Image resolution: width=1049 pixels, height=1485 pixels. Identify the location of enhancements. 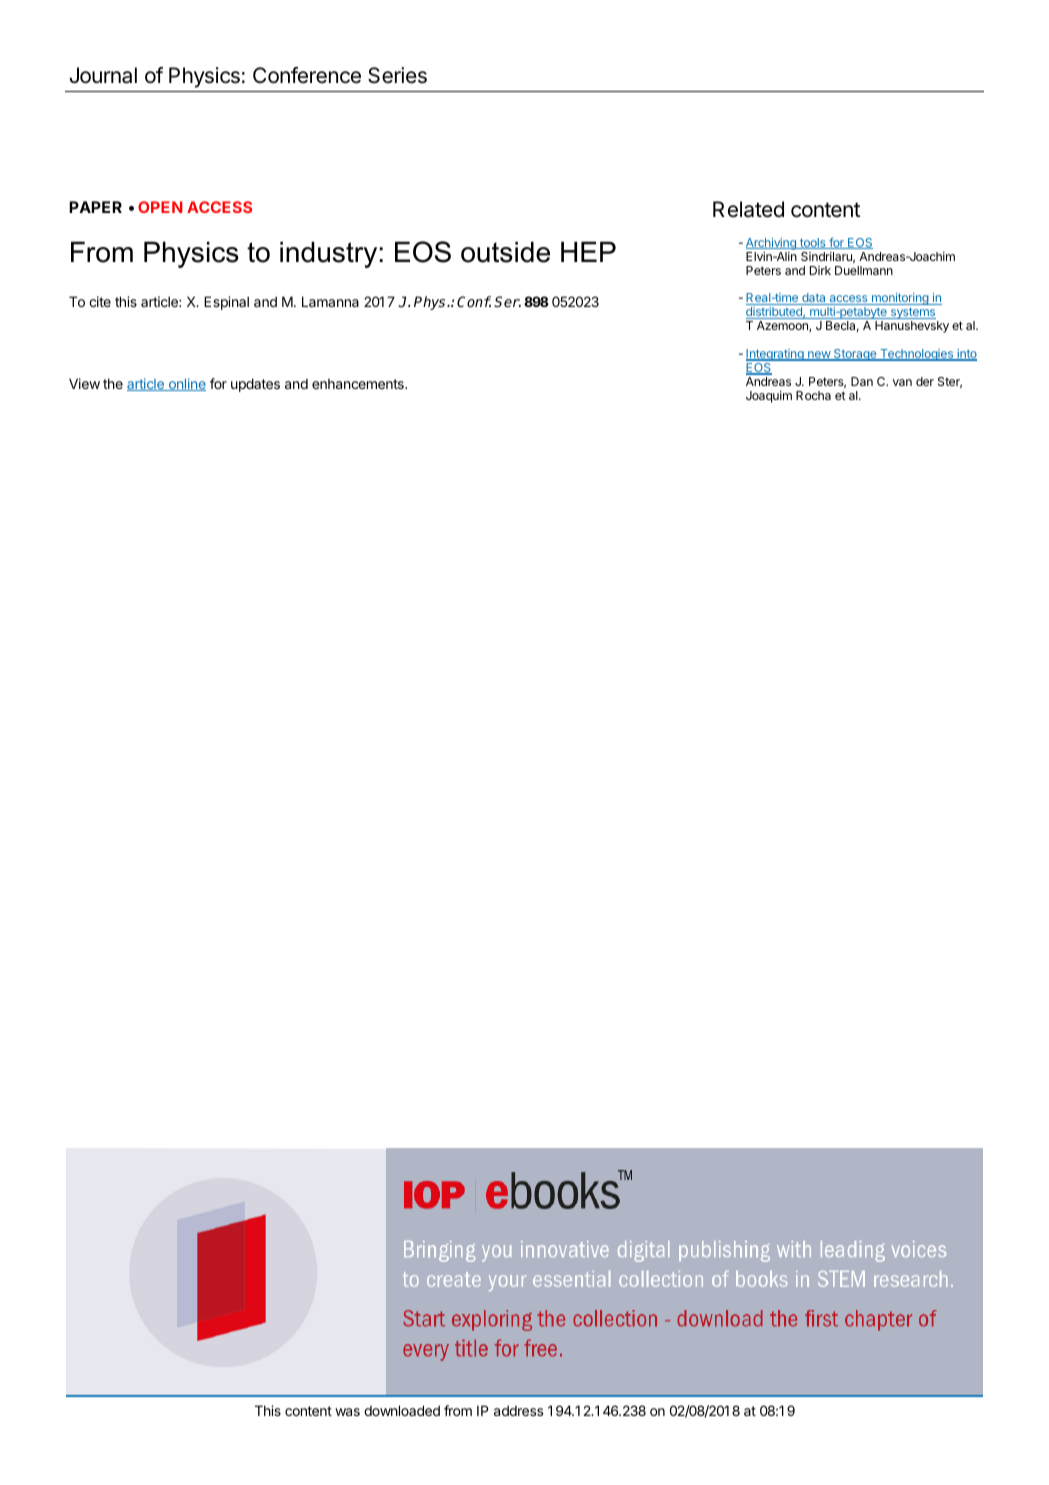
(359, 384).
